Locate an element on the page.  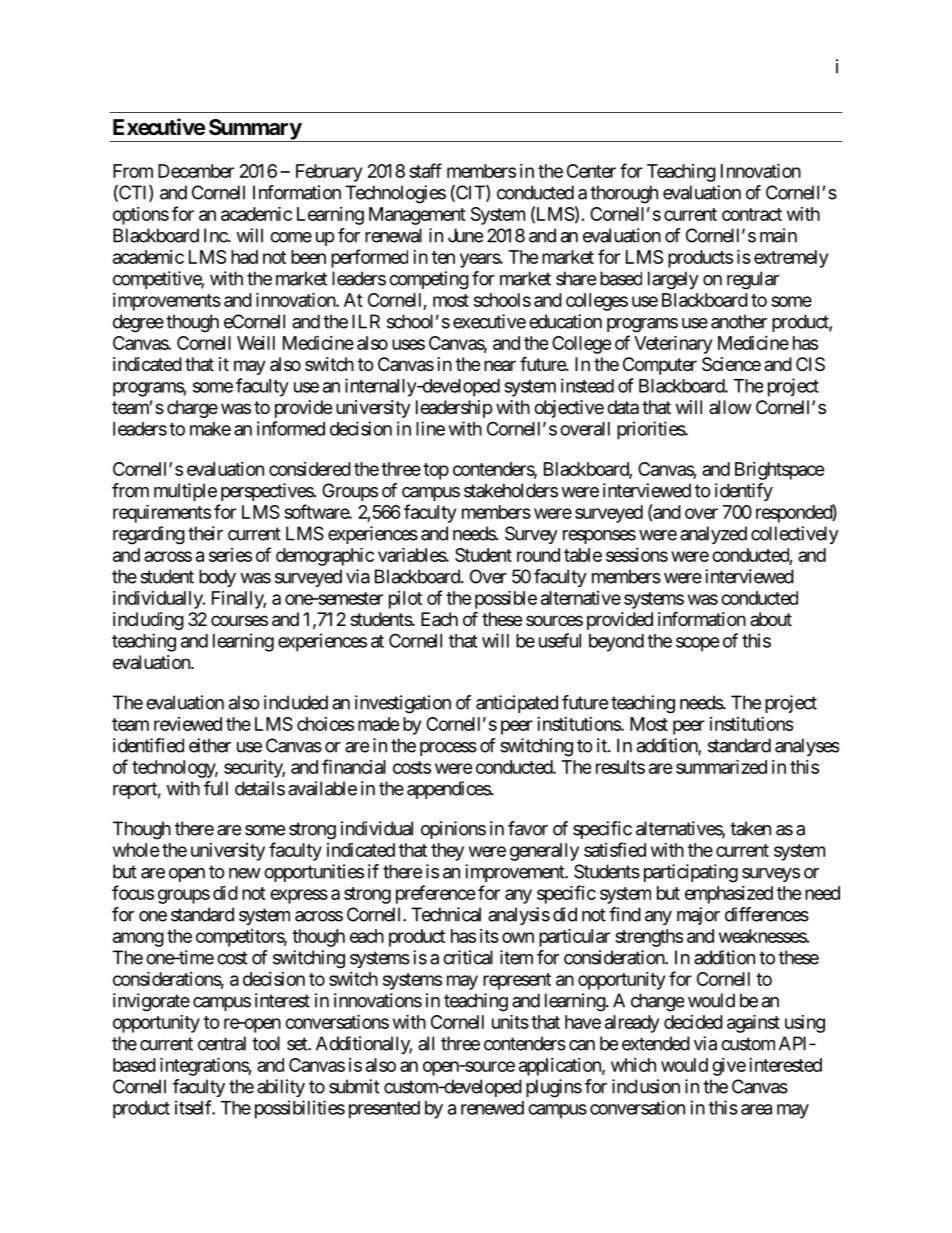
renewed is located at coordinates (492, 1108).
